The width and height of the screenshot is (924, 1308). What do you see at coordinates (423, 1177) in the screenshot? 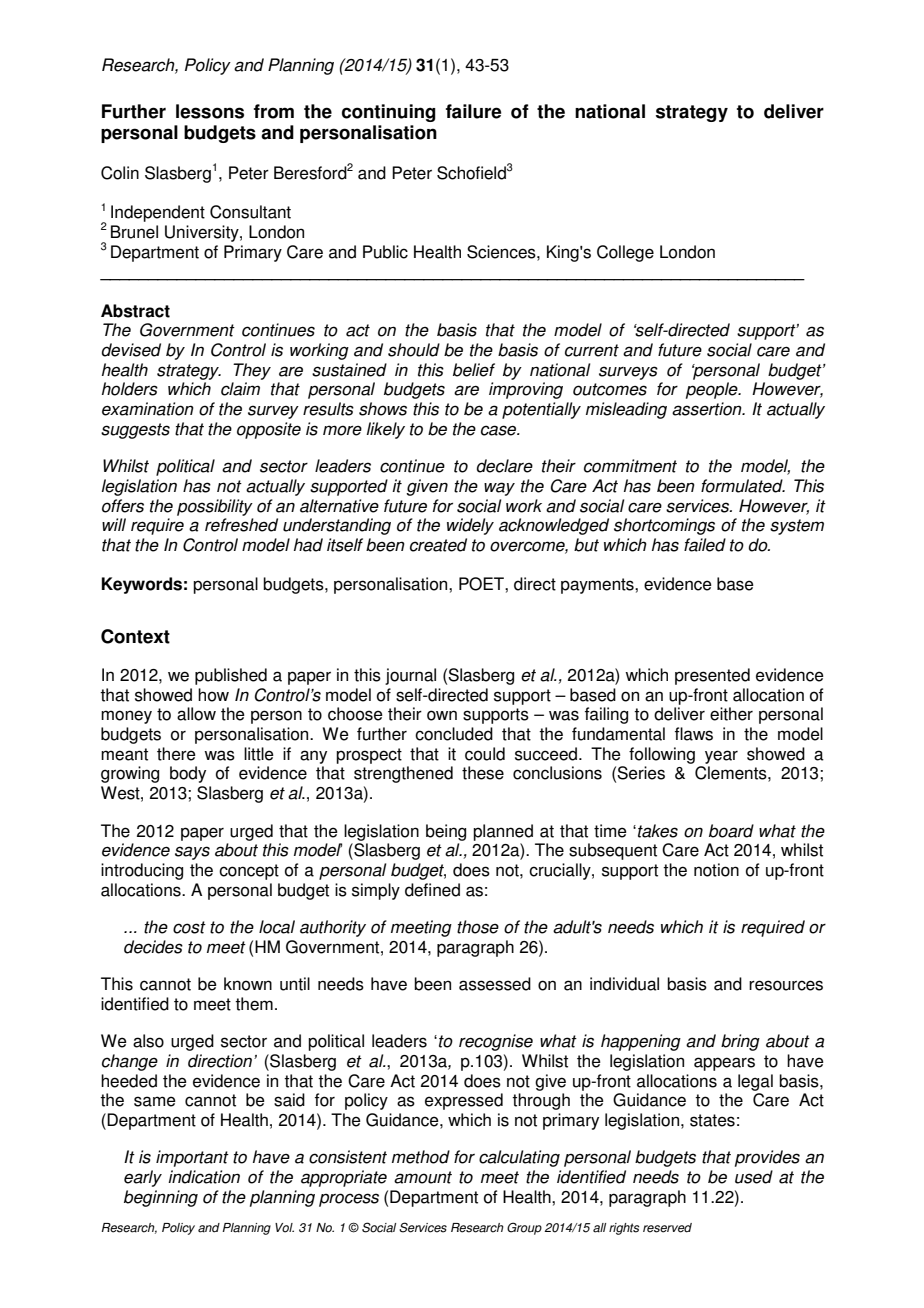
I see `amount` at bounding box center [423, 1177].
